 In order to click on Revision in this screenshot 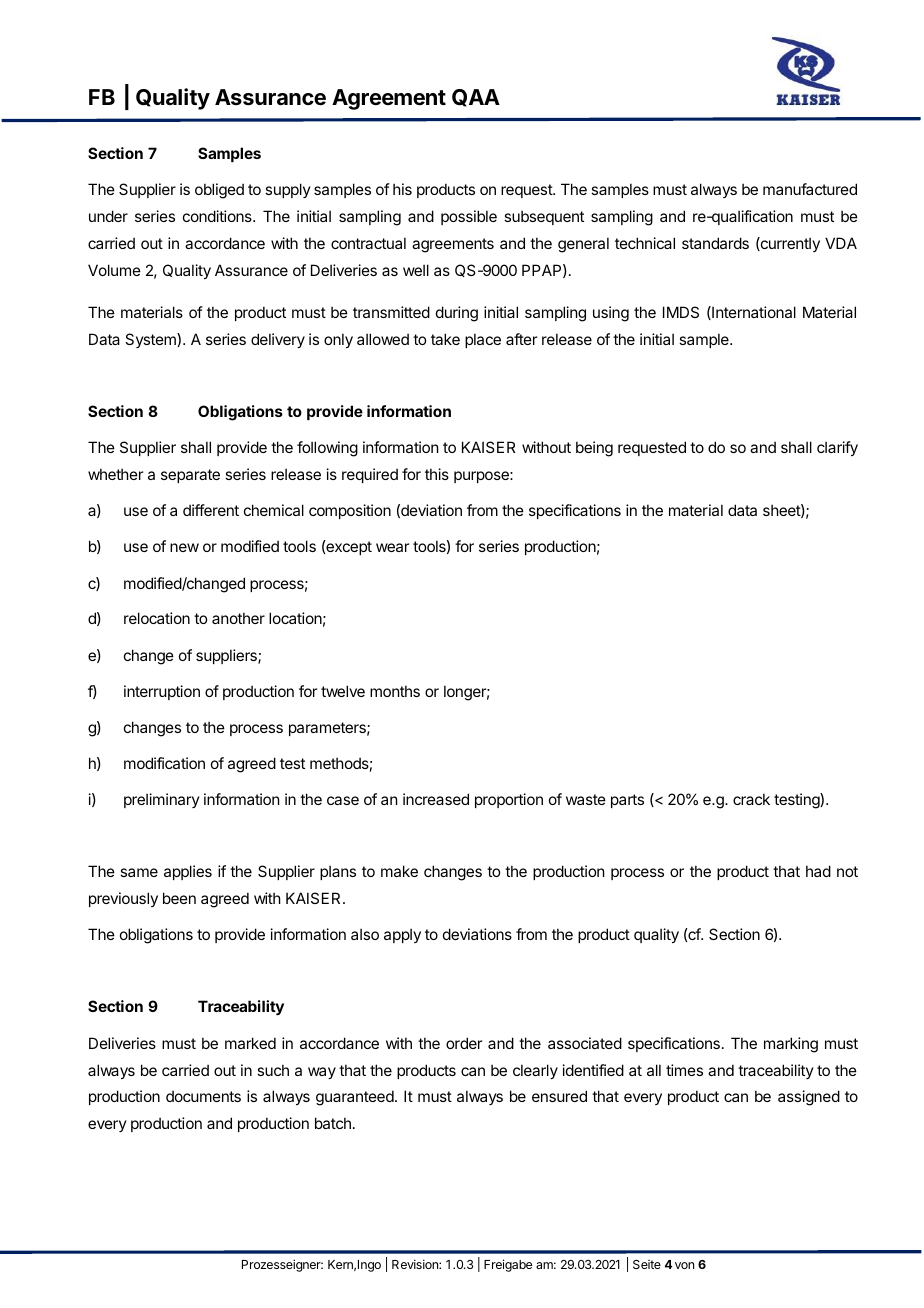, I will do `click(416, 1264)`.
